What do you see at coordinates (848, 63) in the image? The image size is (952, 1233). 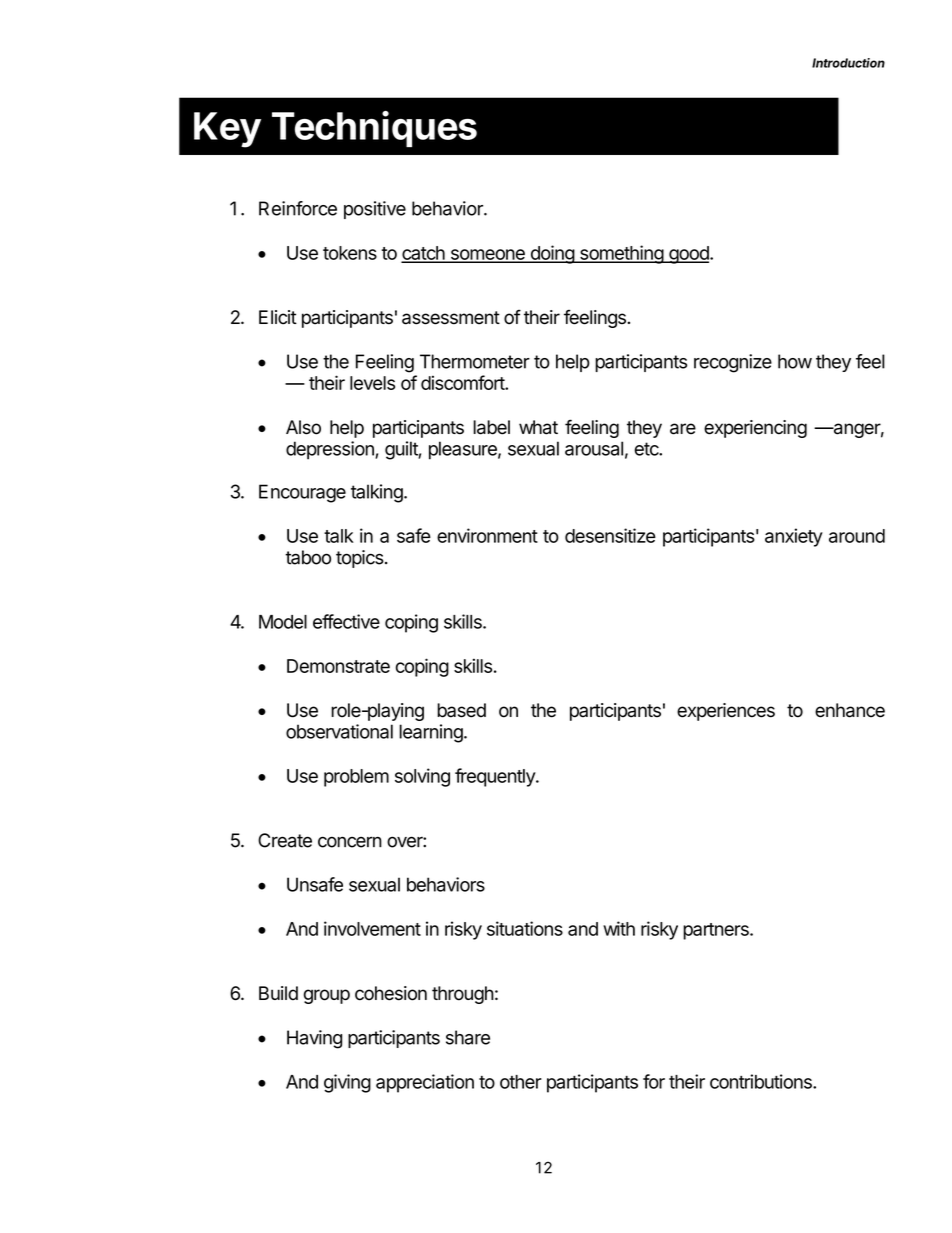 I see `Introduction` at bounding box center [848, 63].
